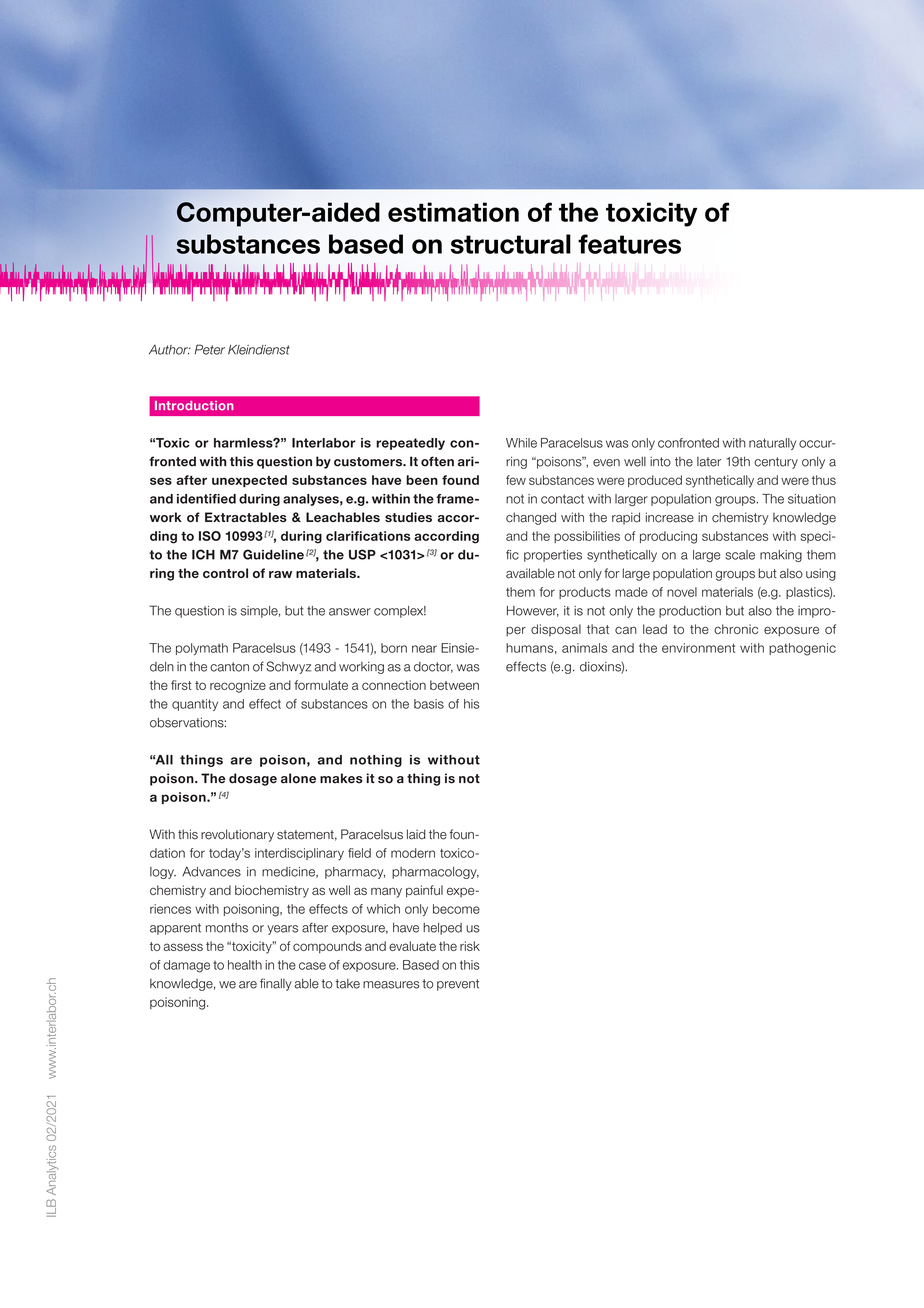  What do you see at coordinates (533, 611) in the document?
I see `However` at bounding box center [533, 611].
